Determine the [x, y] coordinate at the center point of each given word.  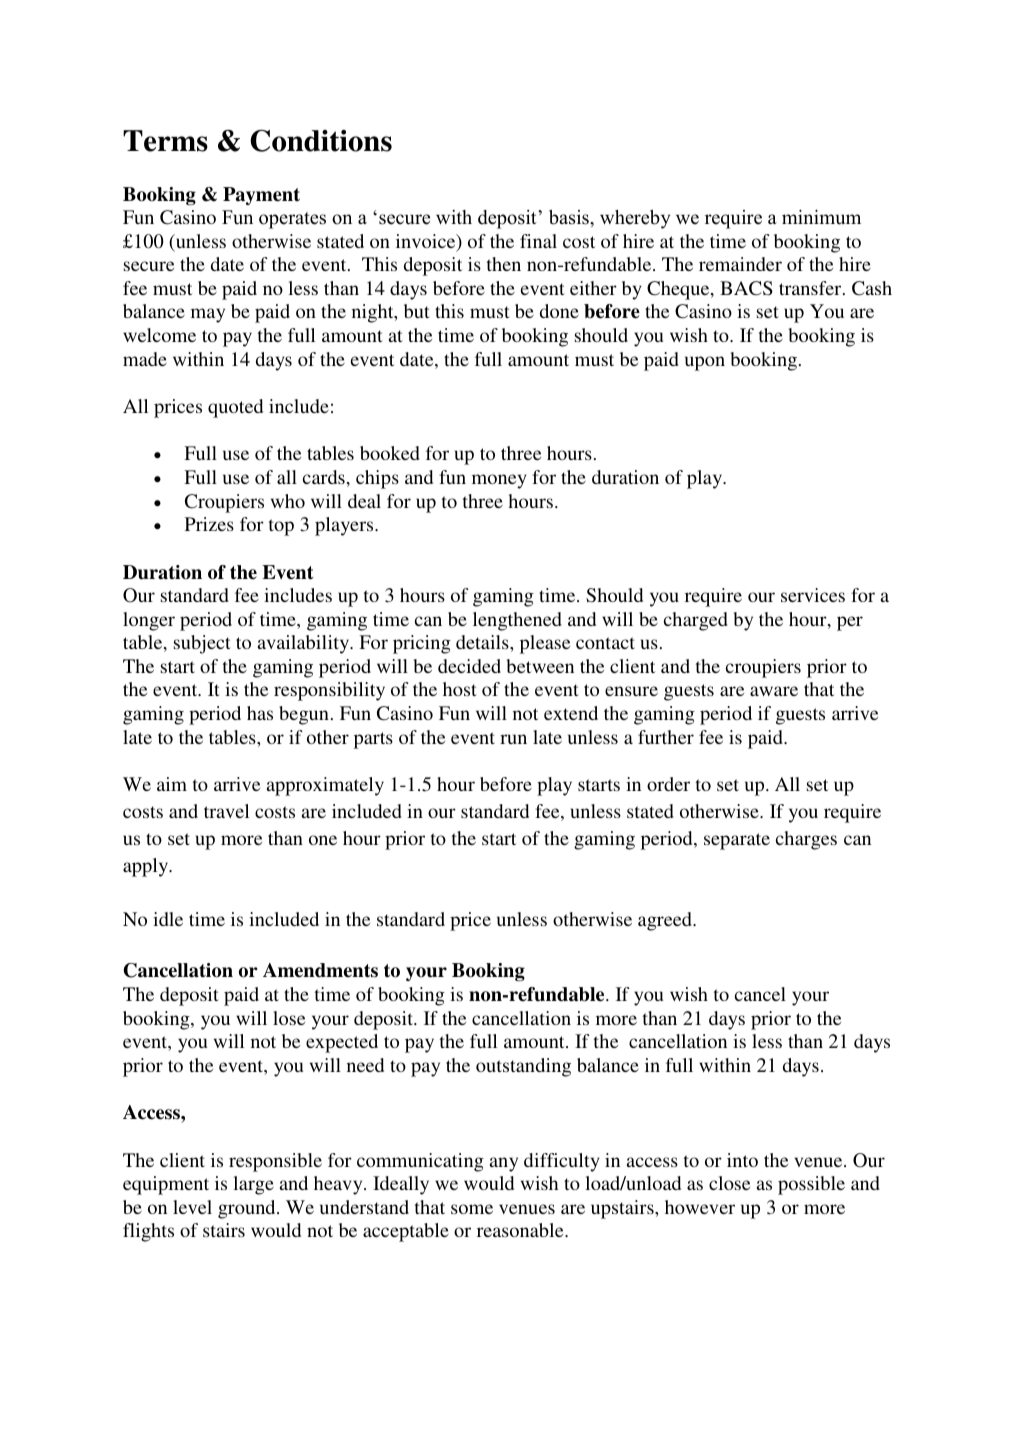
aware [774, 691]
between [540, 666]
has [260, 713]
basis [570, 217]
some [472, 1209]
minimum [821, 217]
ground [248, 1209]
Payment [261, 196]
